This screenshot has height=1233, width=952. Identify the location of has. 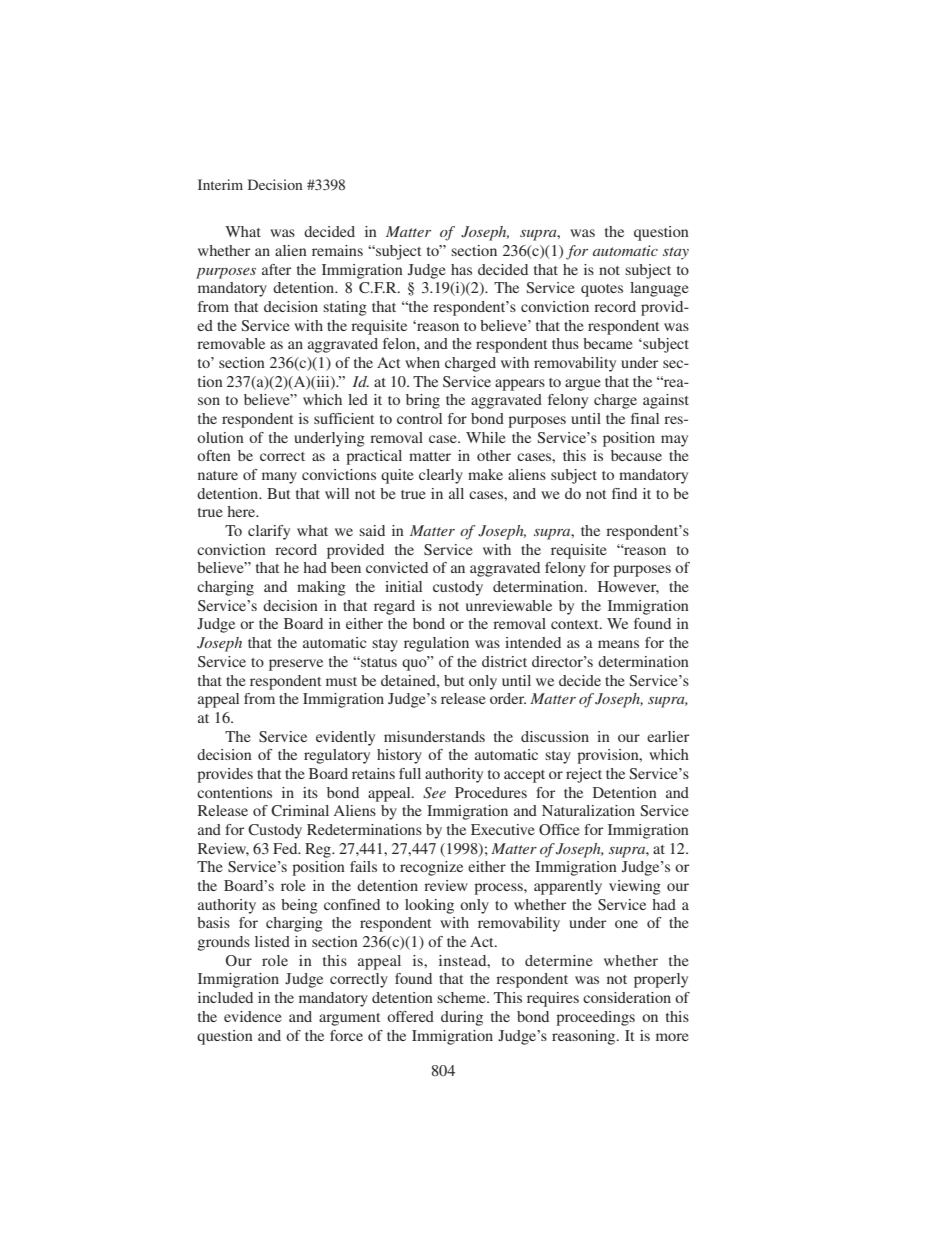
(461, 269).
